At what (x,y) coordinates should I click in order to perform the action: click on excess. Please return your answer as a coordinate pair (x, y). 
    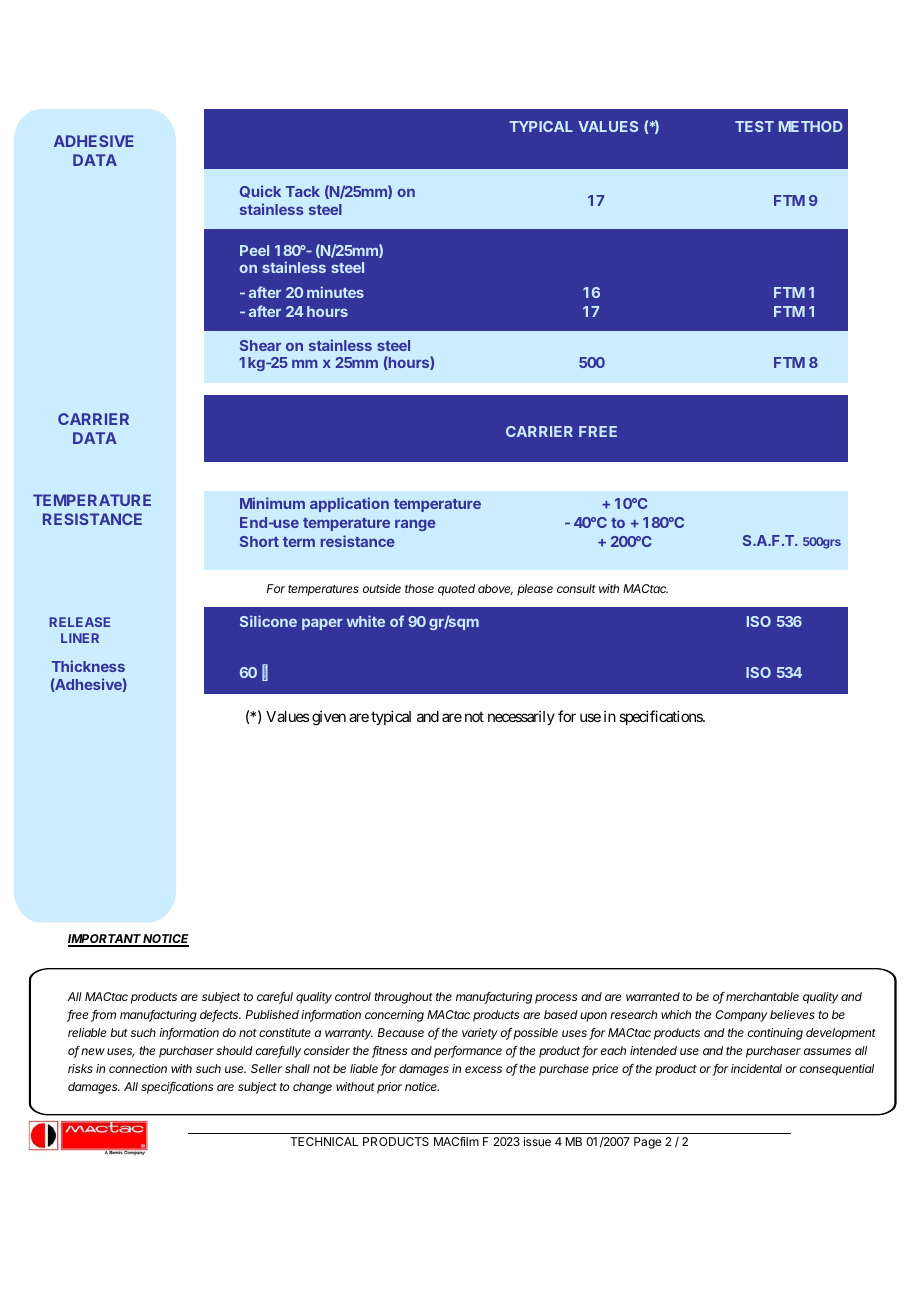
    Looking at the image, I should click on (483, 1069).
